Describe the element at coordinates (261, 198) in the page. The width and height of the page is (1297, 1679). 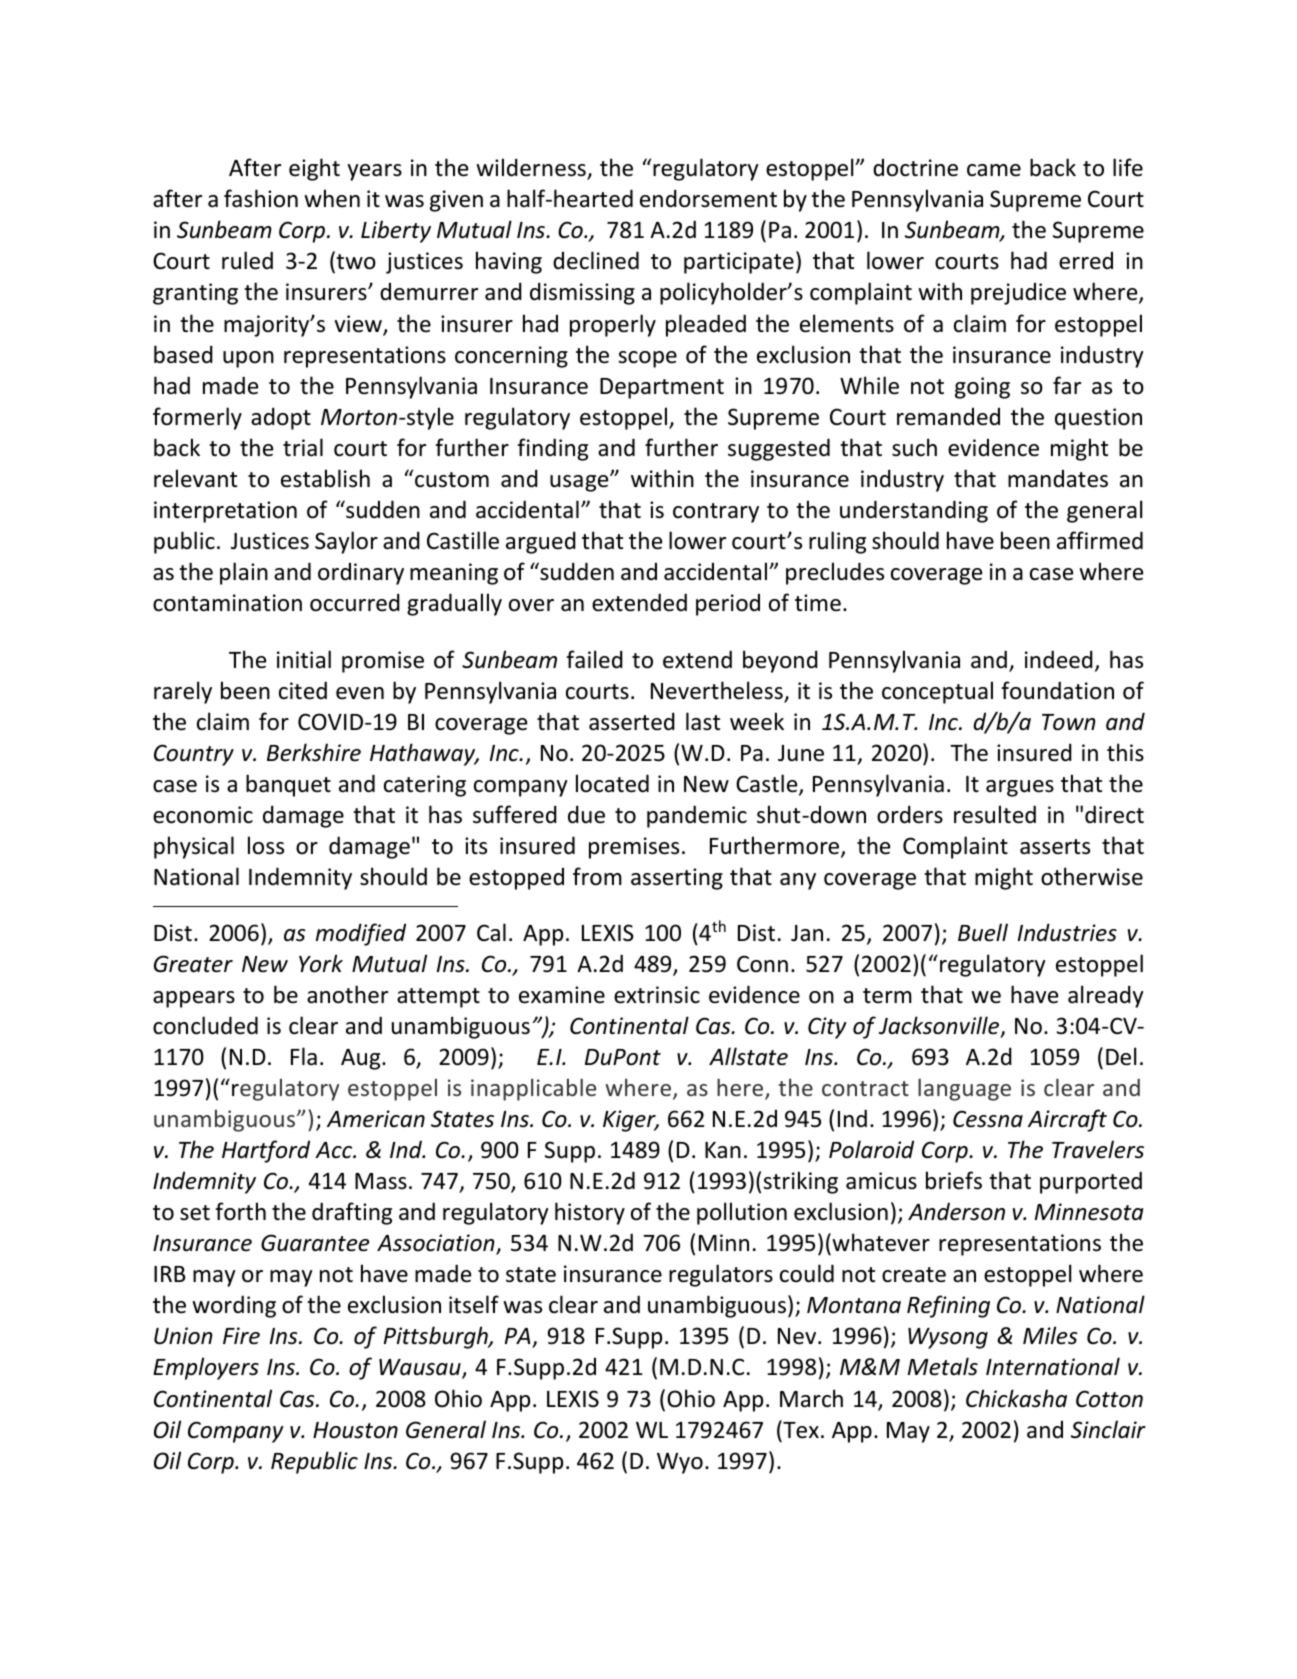
I see `fashion` at that location.
